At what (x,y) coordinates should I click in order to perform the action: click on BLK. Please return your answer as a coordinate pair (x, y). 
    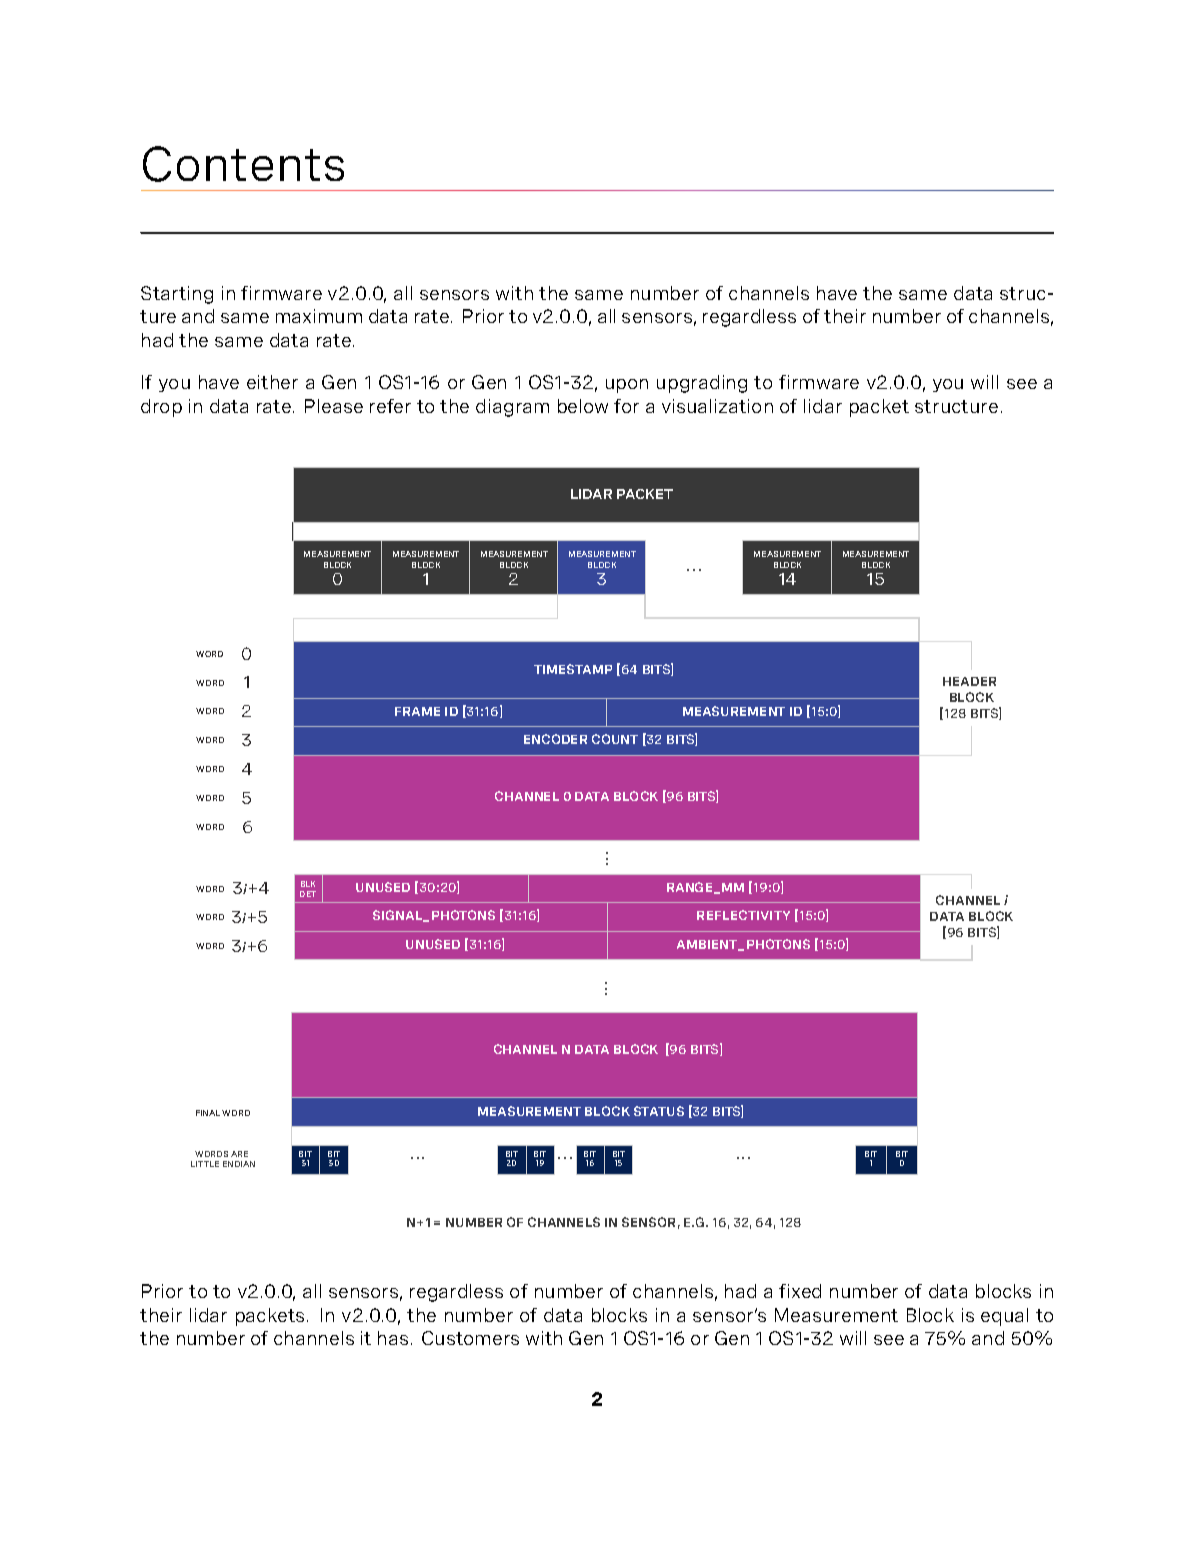
    Looking at the image, I should click on (308, 884).
